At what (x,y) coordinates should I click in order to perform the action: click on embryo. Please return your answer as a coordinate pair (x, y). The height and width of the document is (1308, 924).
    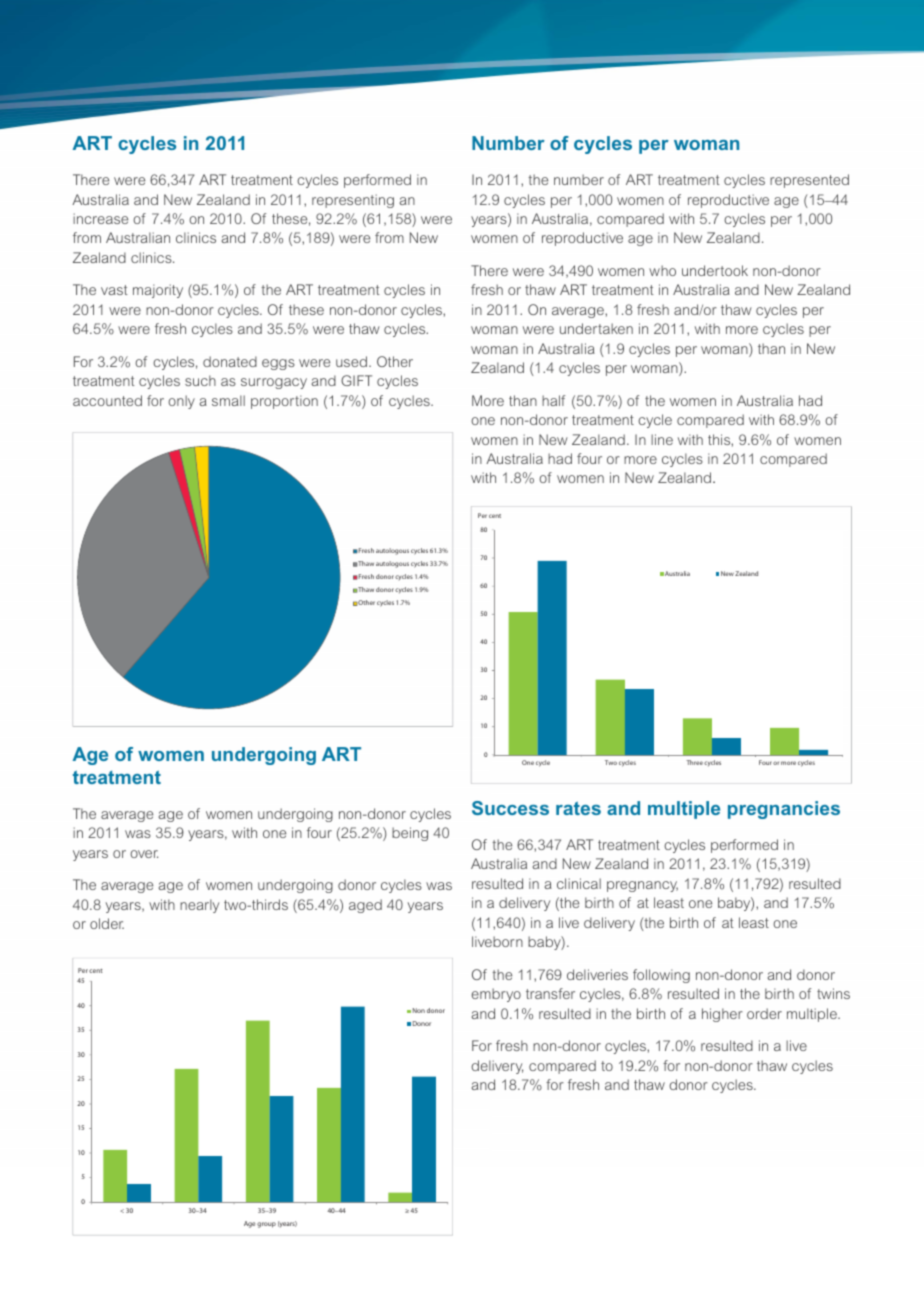
    Looking at the image, I should click on (496, 995).
